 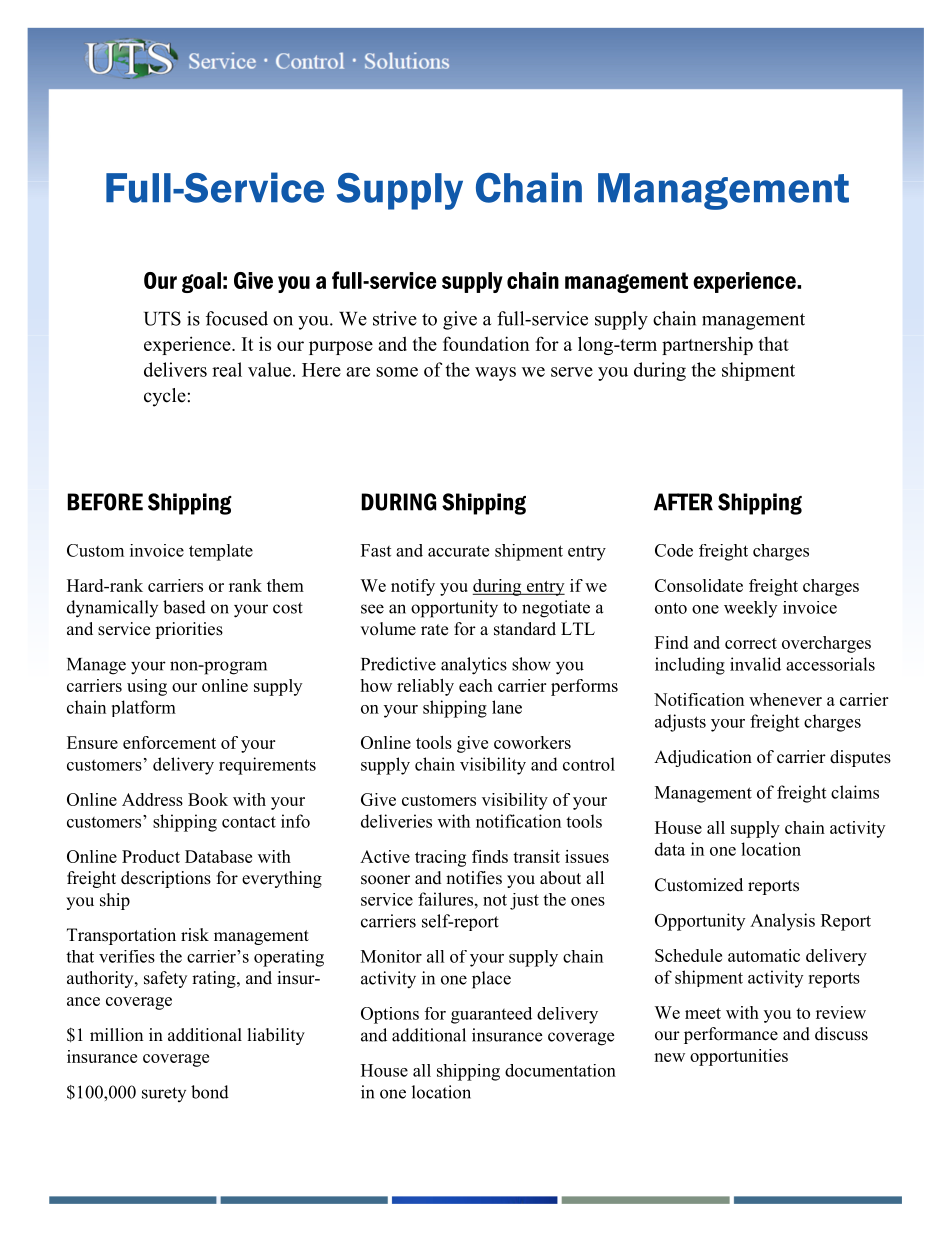 What do you see at coordinates (486, 343) in the image?
I see `foundation` at bounding box center [486, 343].
